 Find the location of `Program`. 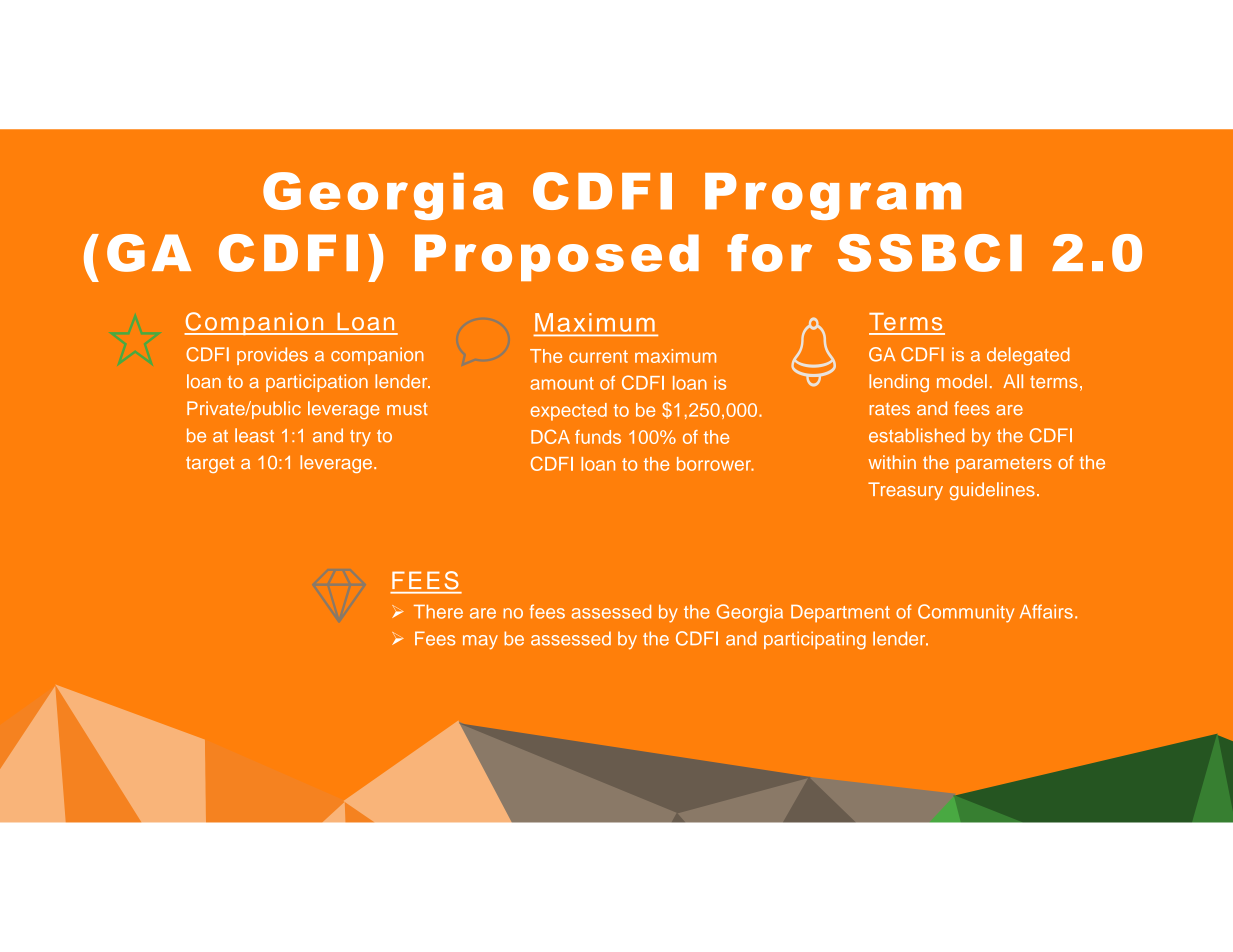

Program is located at coordinates (833, 196).
